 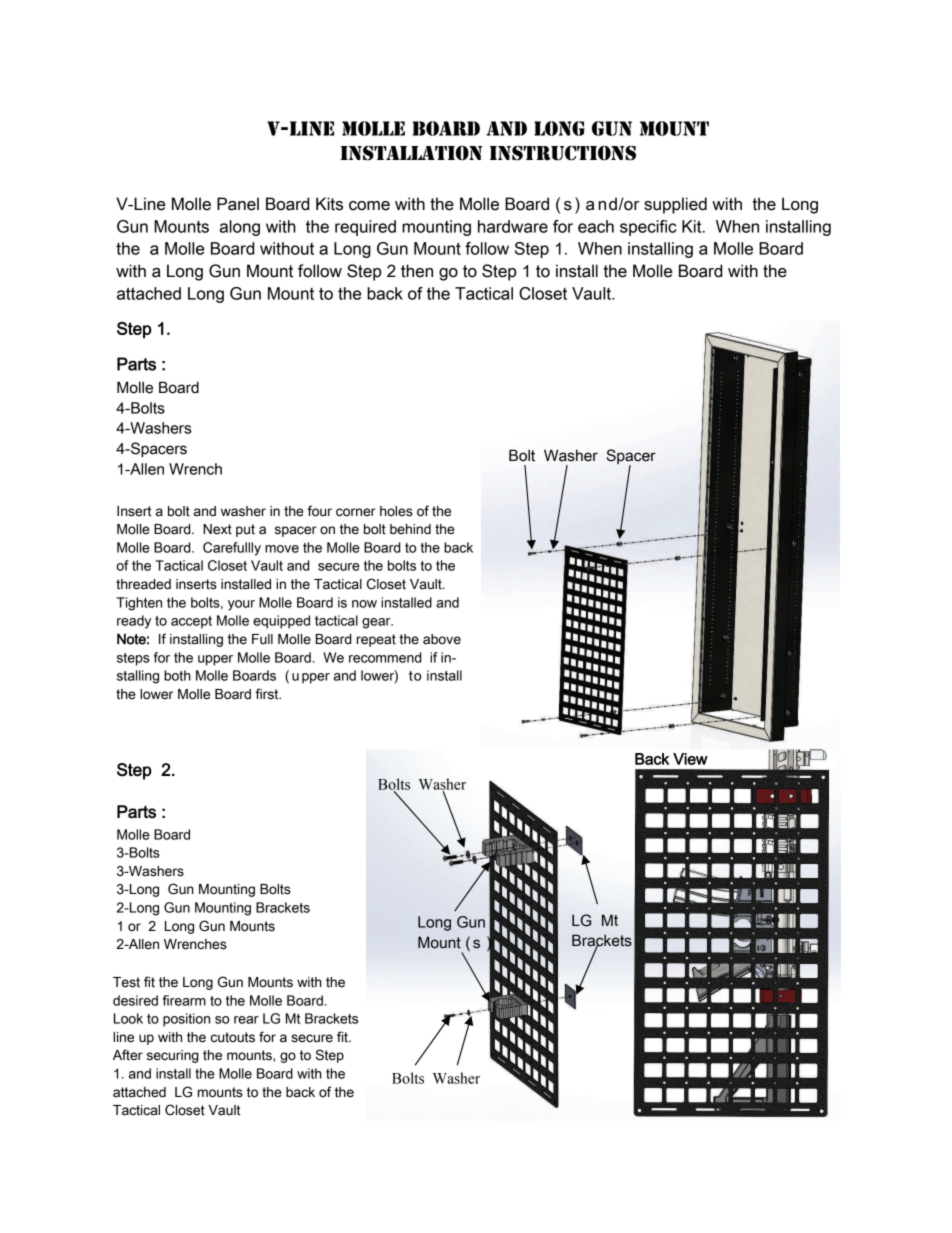 I want to click on come, so click(x=369, y=206).
